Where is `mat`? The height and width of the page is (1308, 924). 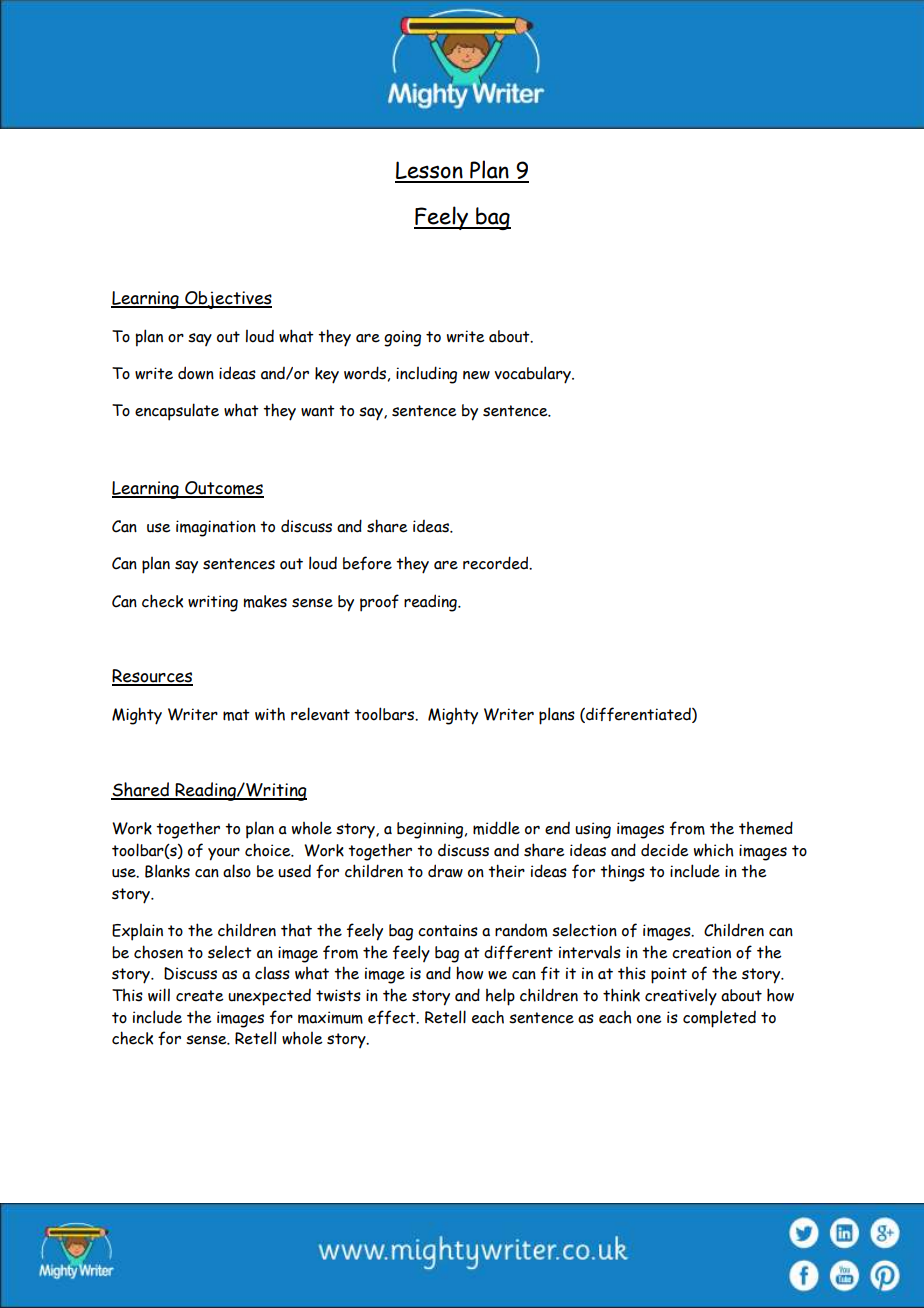
mat is located at coordinates (236, 715).
